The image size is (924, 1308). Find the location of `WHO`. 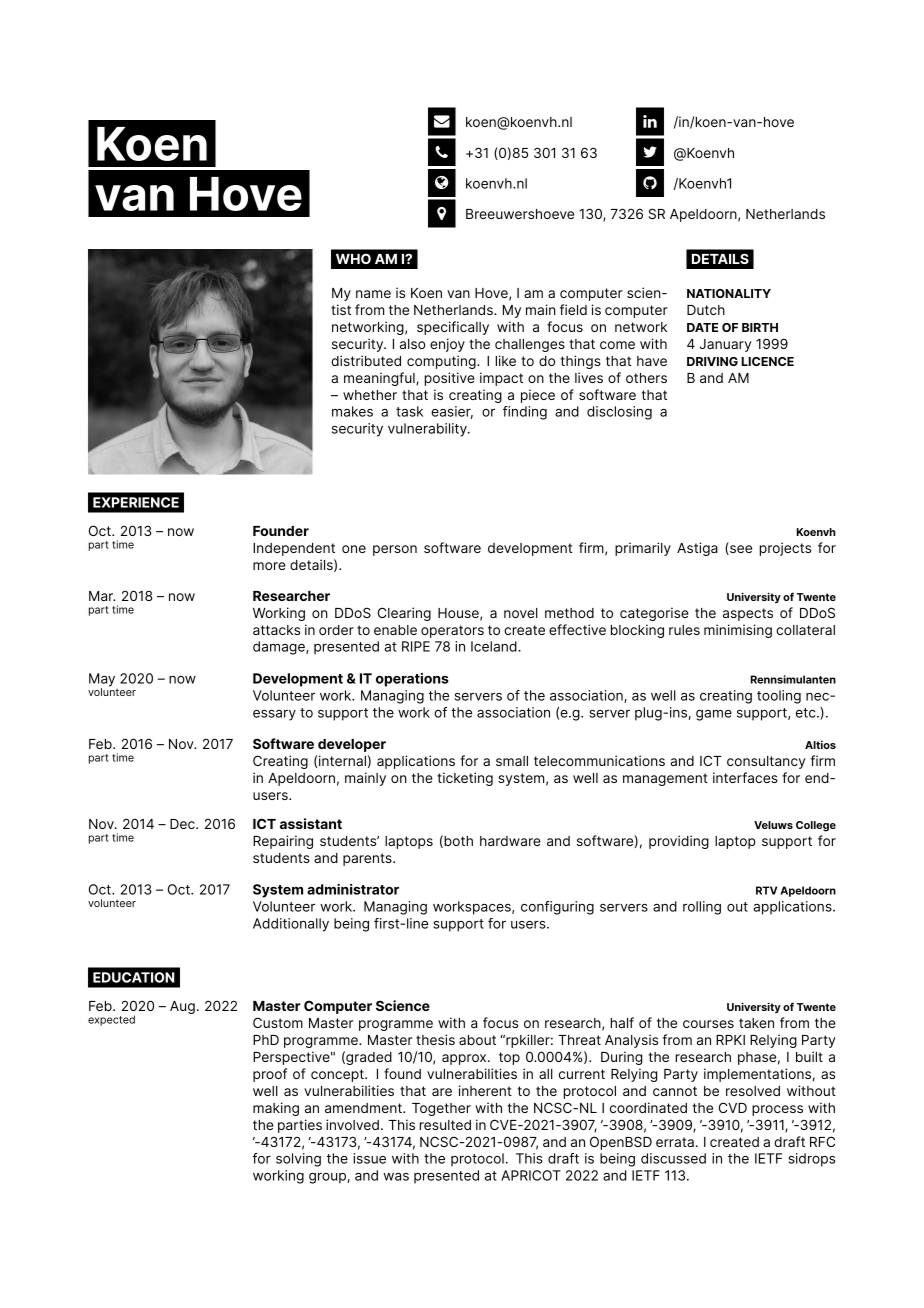

WHO is located at coordinates (353, 258).
